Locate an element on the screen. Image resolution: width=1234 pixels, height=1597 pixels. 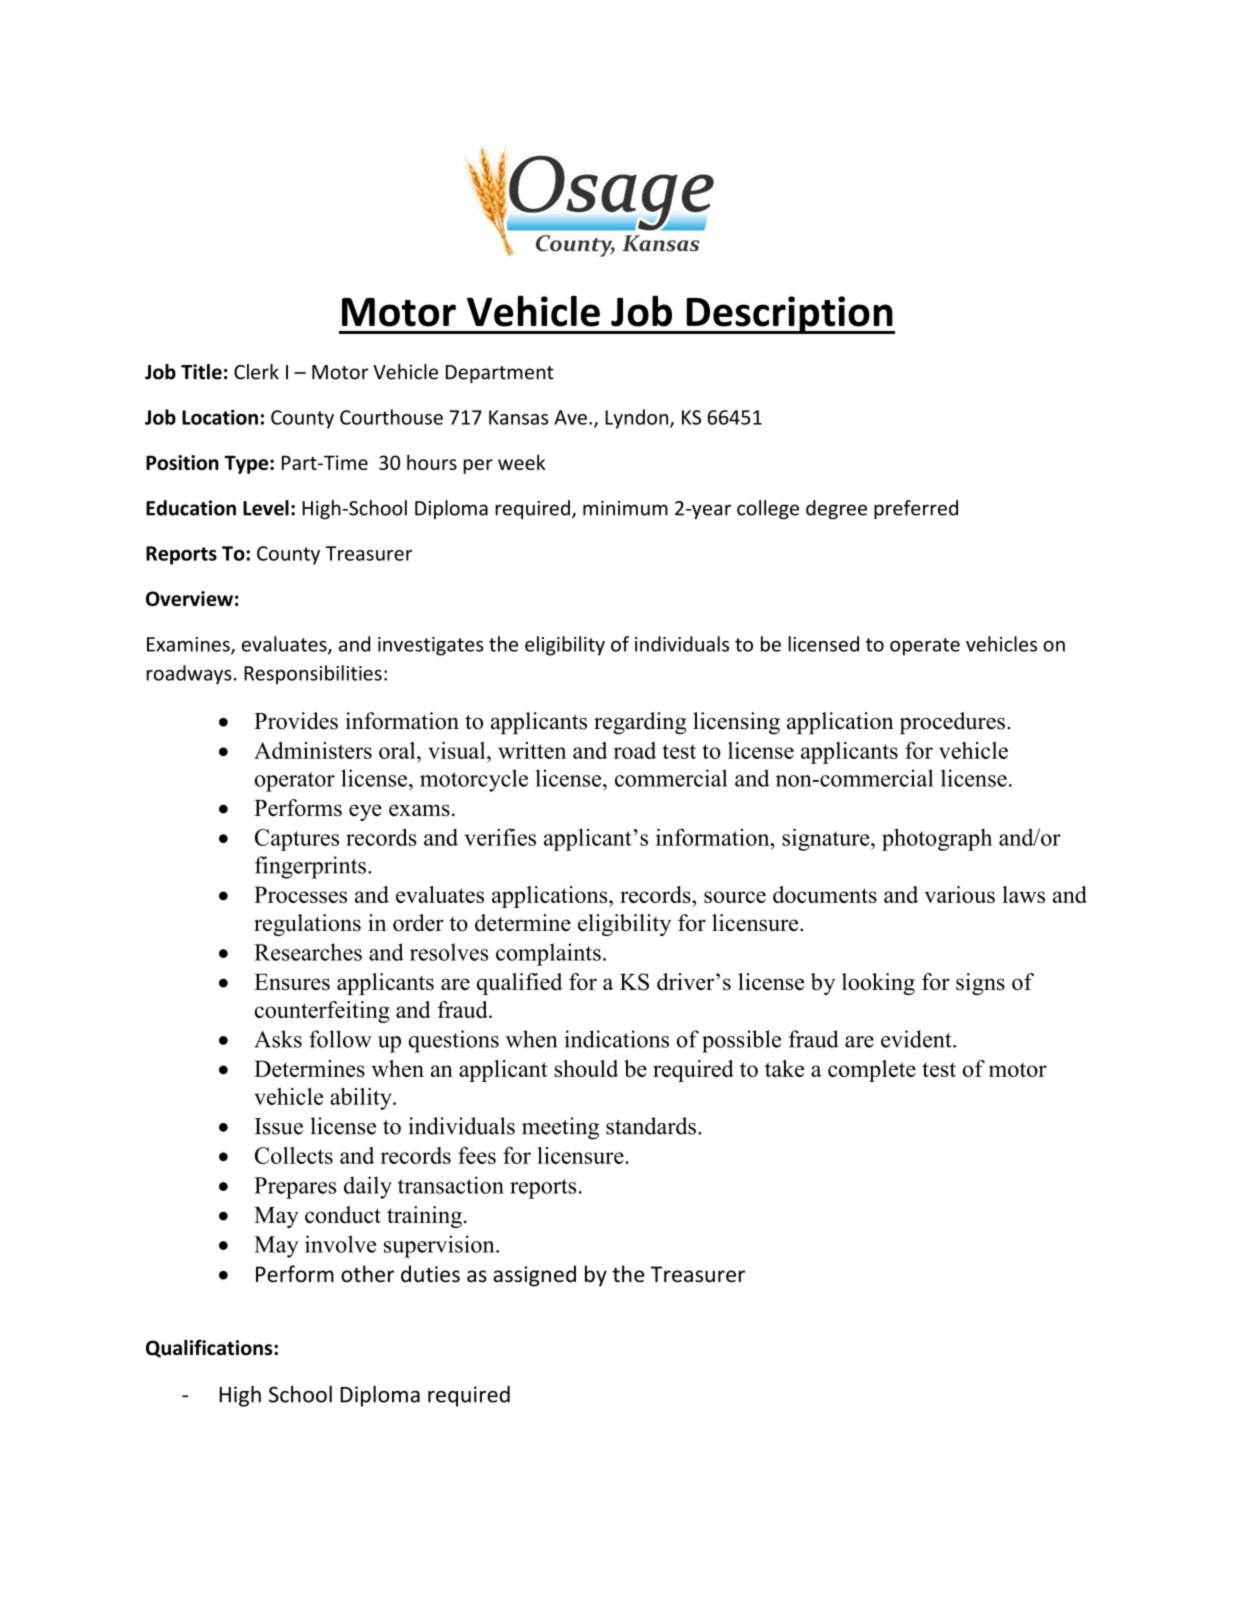
Clerk is located at coordinates (256, 372).
